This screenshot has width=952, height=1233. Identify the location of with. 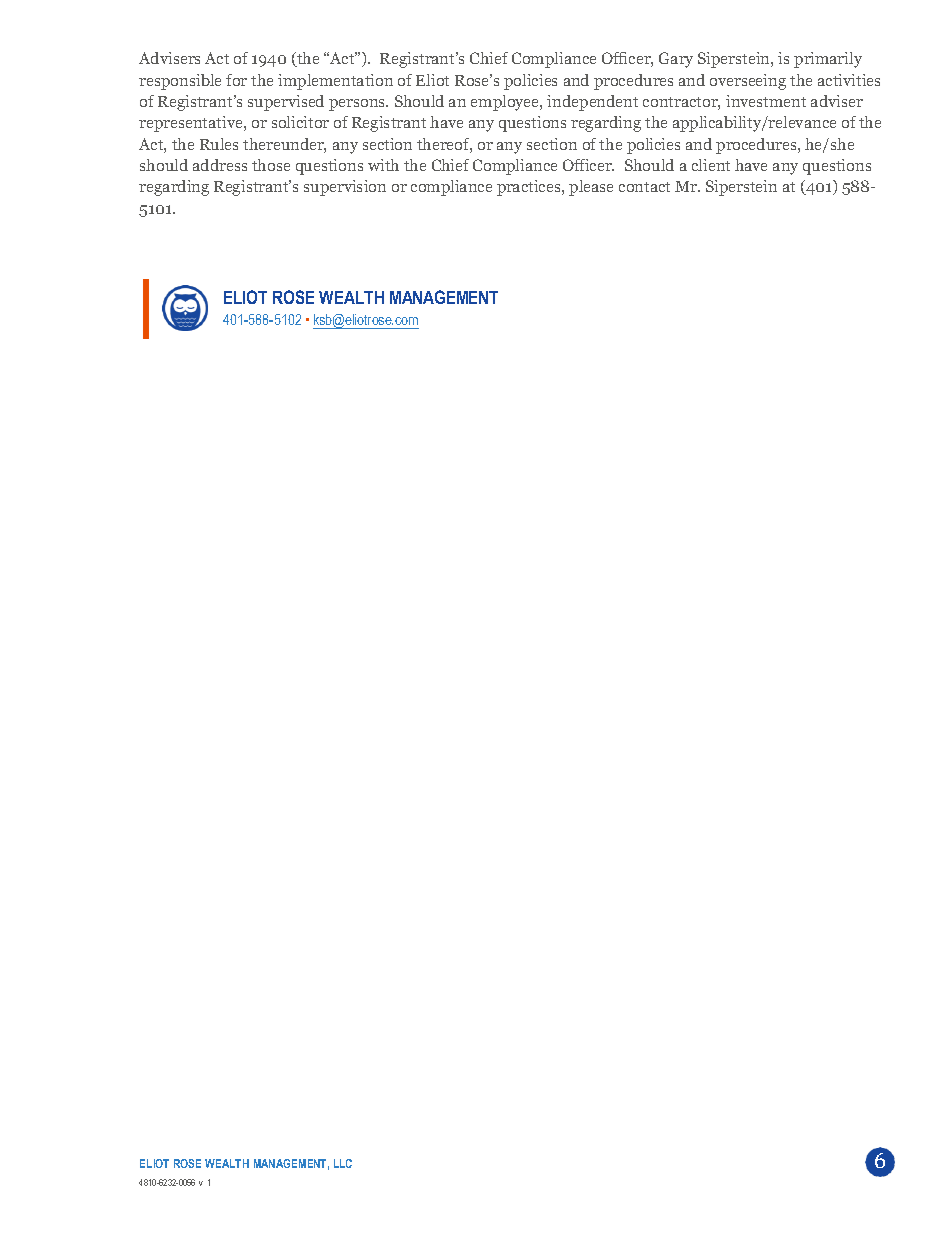
(383, 165).
